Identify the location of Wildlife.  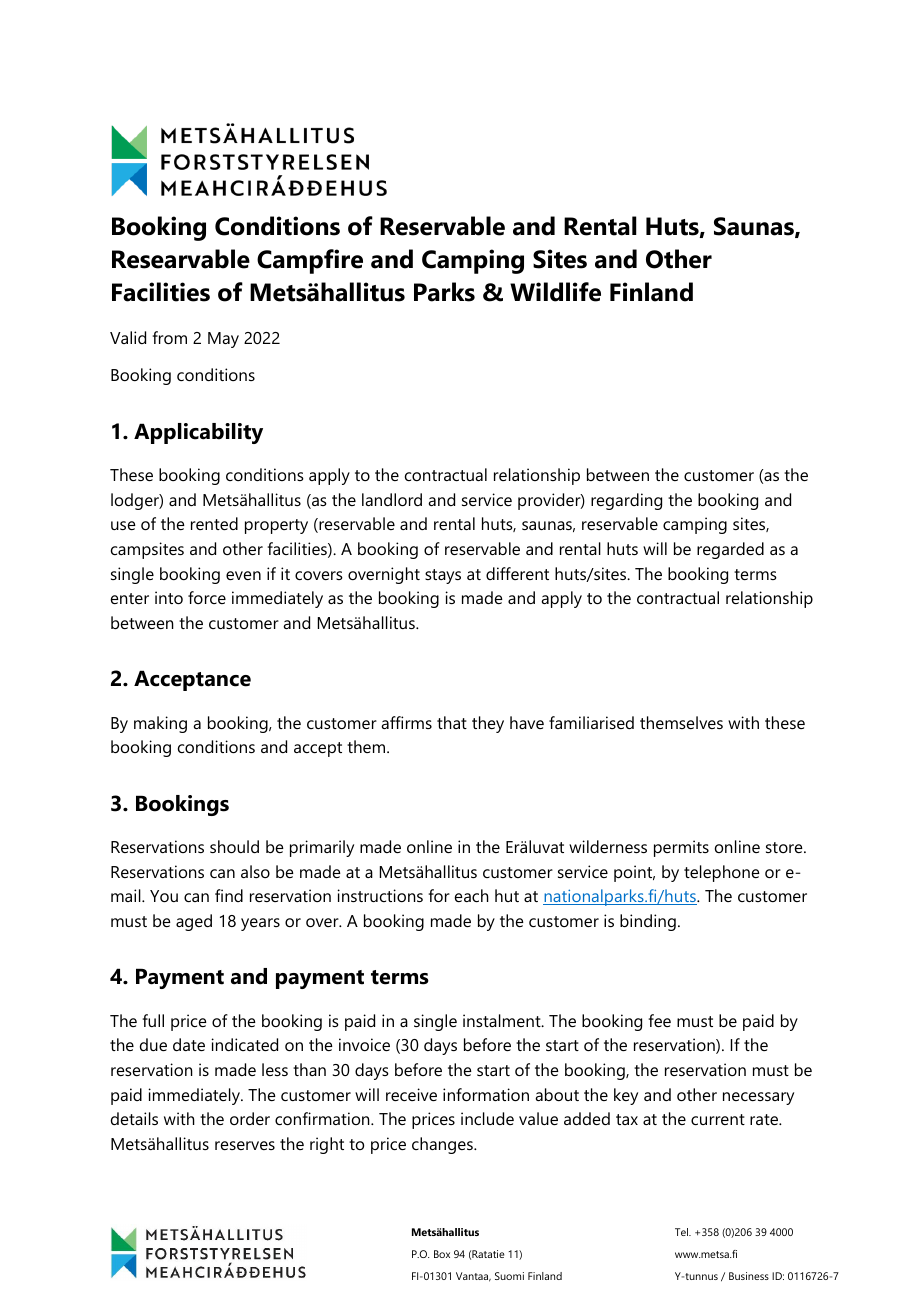
(555, 292).
